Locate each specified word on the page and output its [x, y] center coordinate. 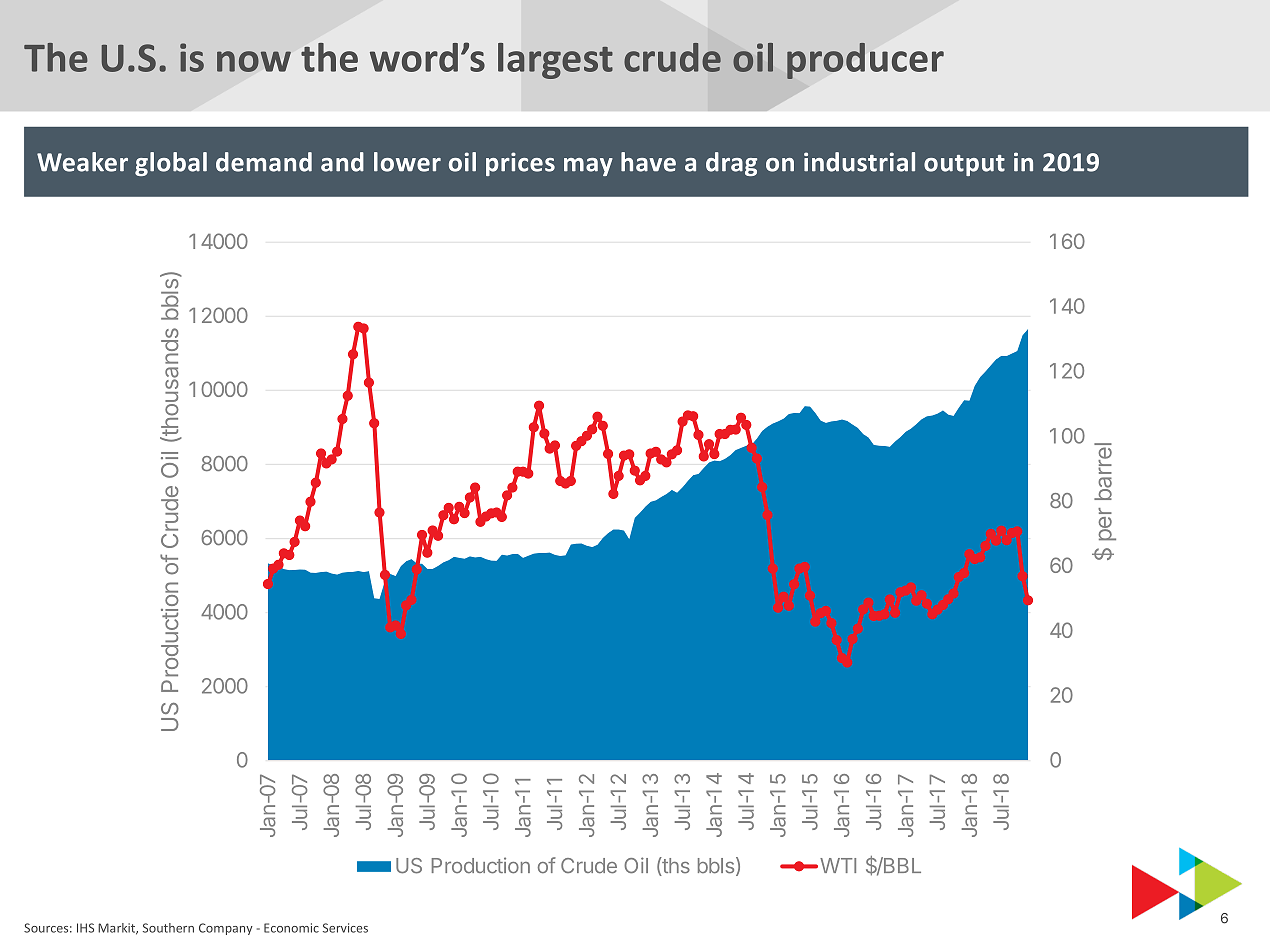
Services [345, 928]
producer [865, 61]
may [588, 167]
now [254, 61]
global [171, 164]
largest [555, 61]
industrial [859, 162]
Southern [168, 928]
